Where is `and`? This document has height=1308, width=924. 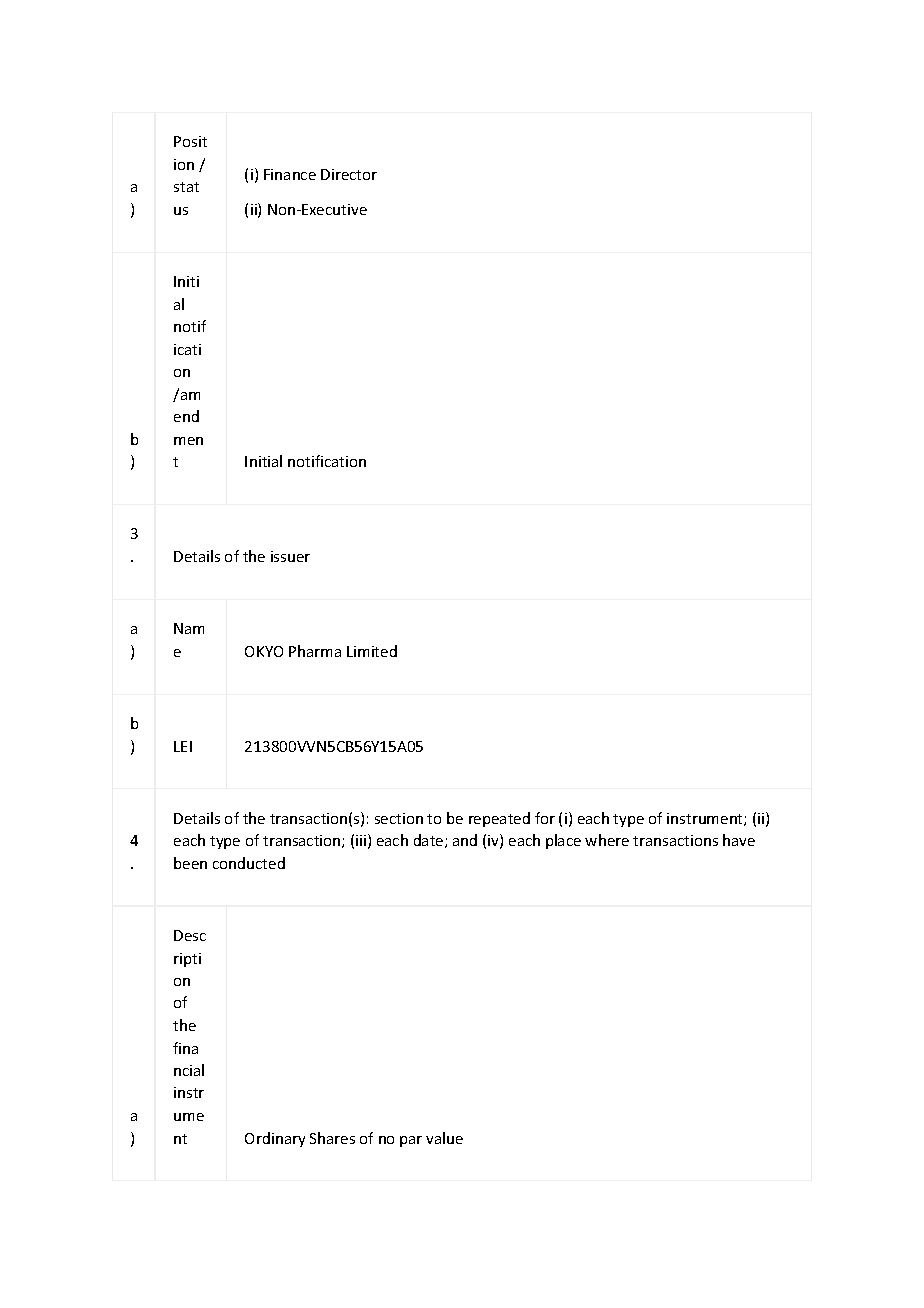
and is located at coordinates (465, 840).
